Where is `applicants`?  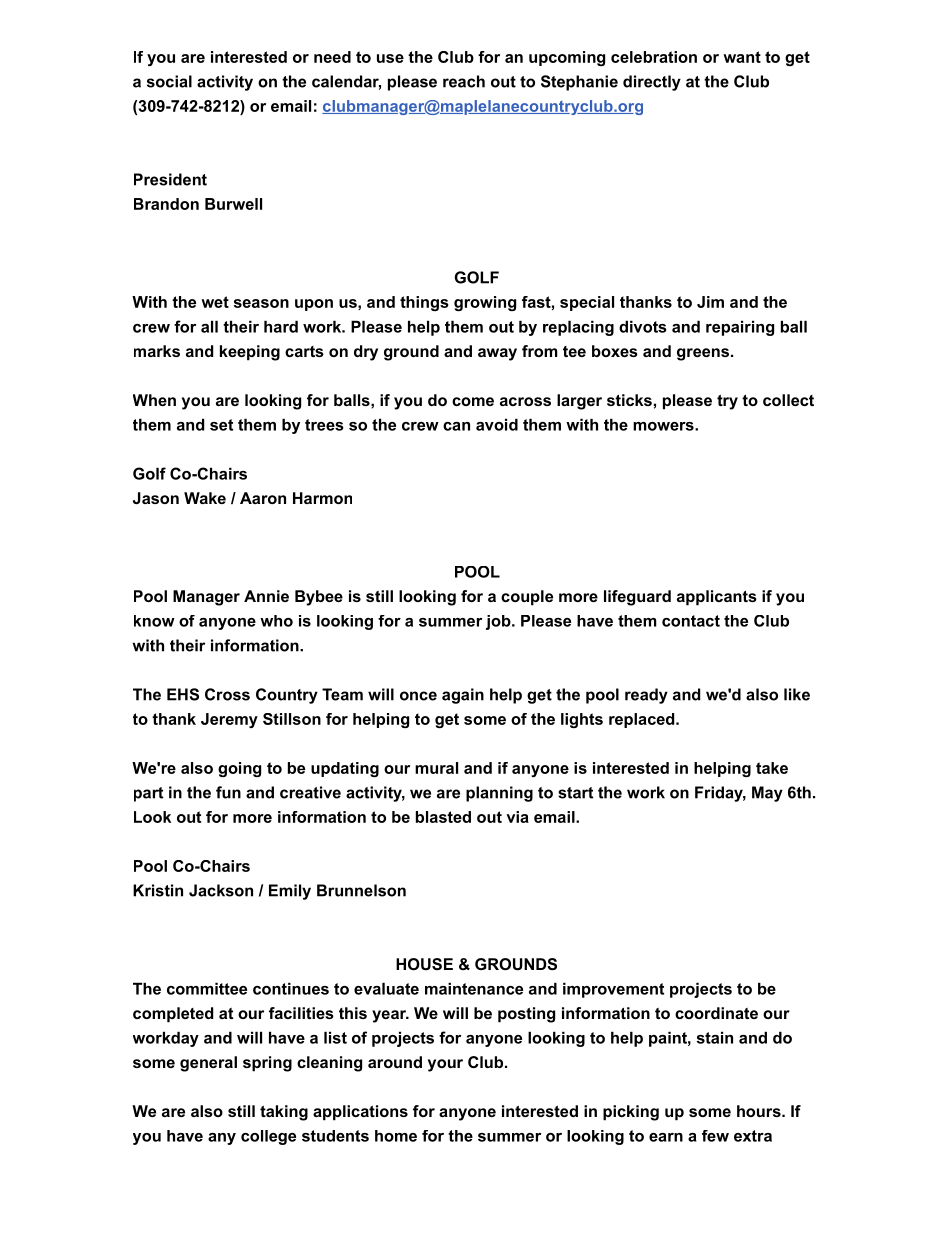 applicants is located at coordinates (717, 598).
